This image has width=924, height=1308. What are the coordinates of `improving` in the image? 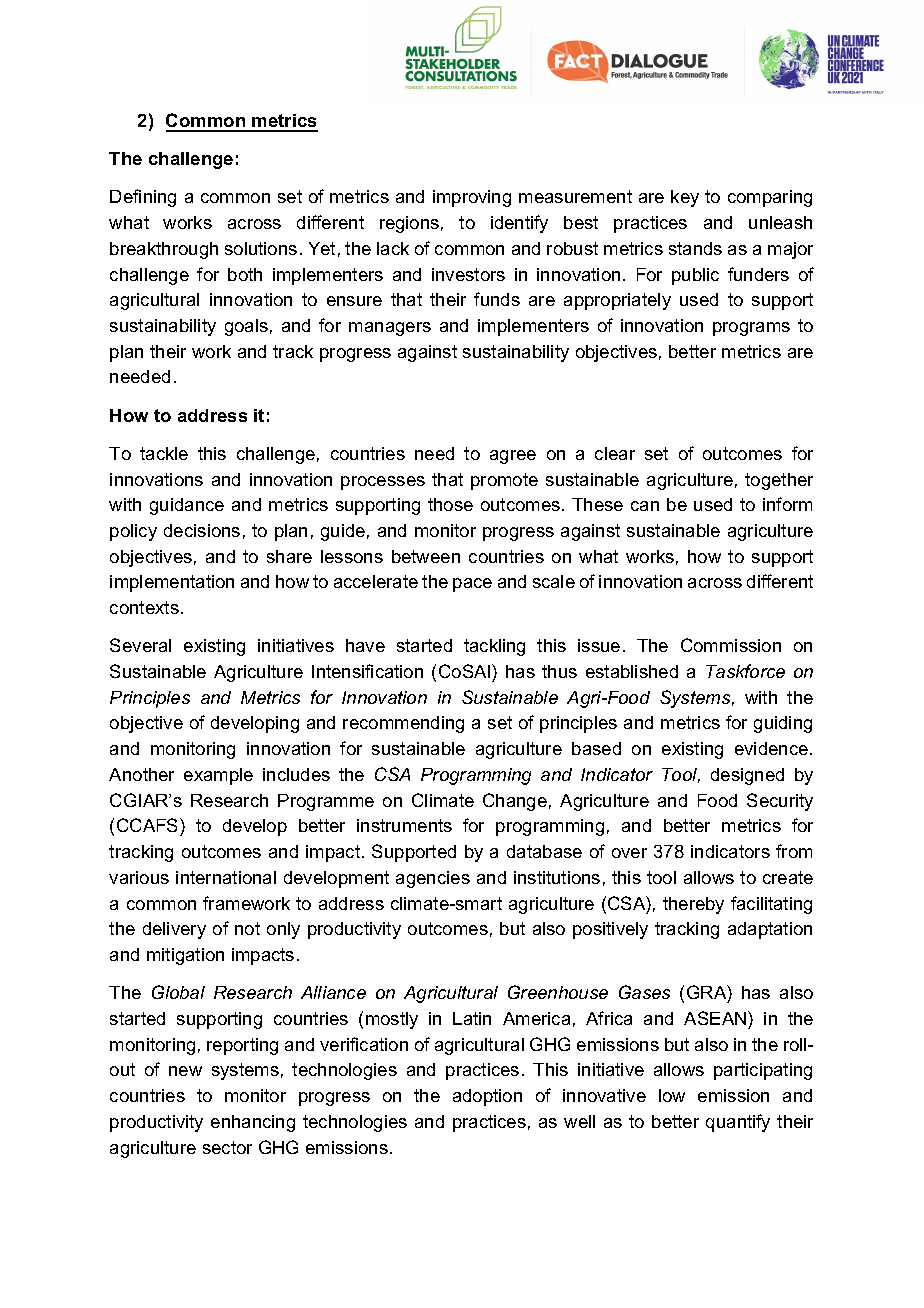 It's located at (472, 198).
